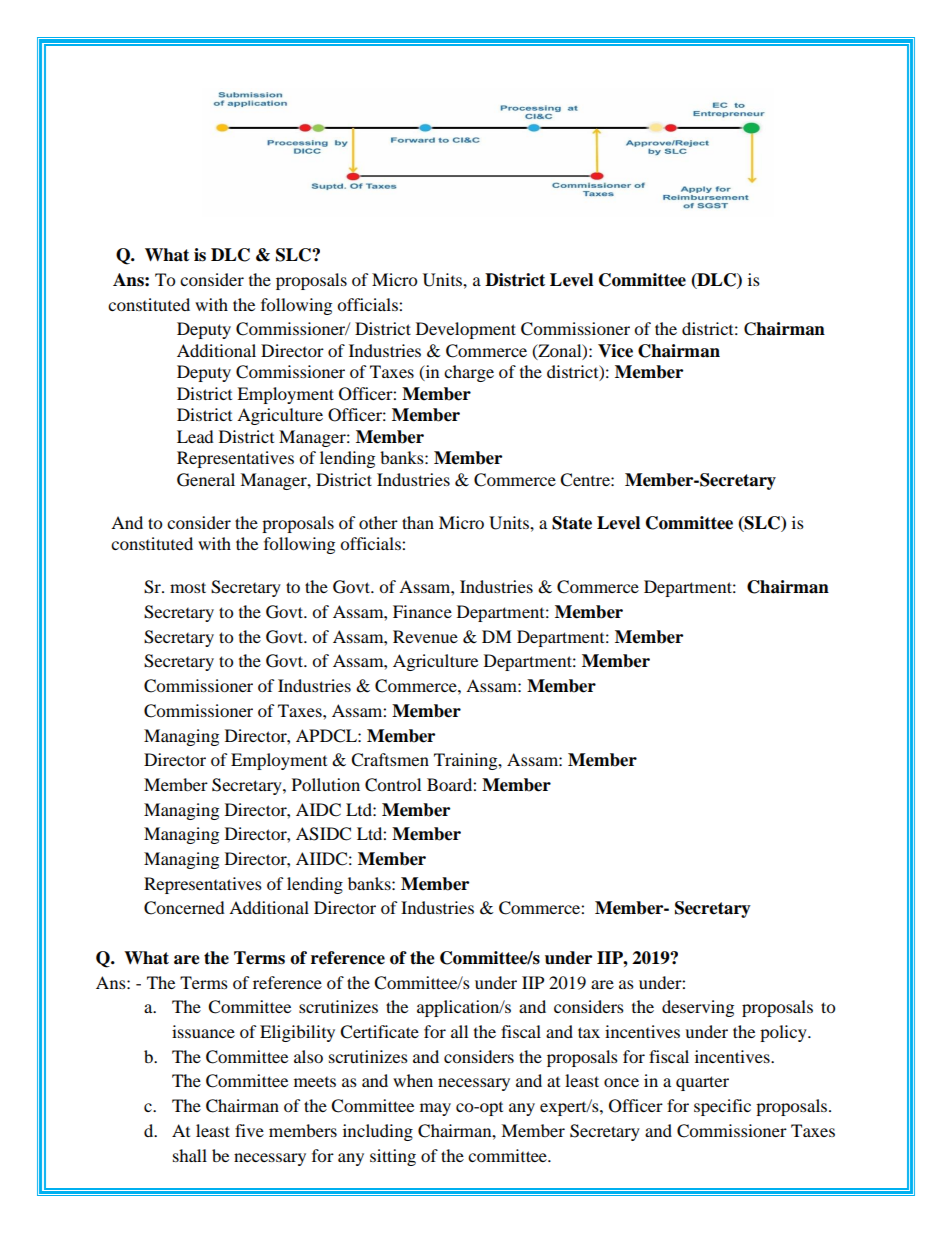 This screenshot has height=1233, width=952. Describe the element at coordinates (418, 522) in the screenshot. I see `than` at that location.
